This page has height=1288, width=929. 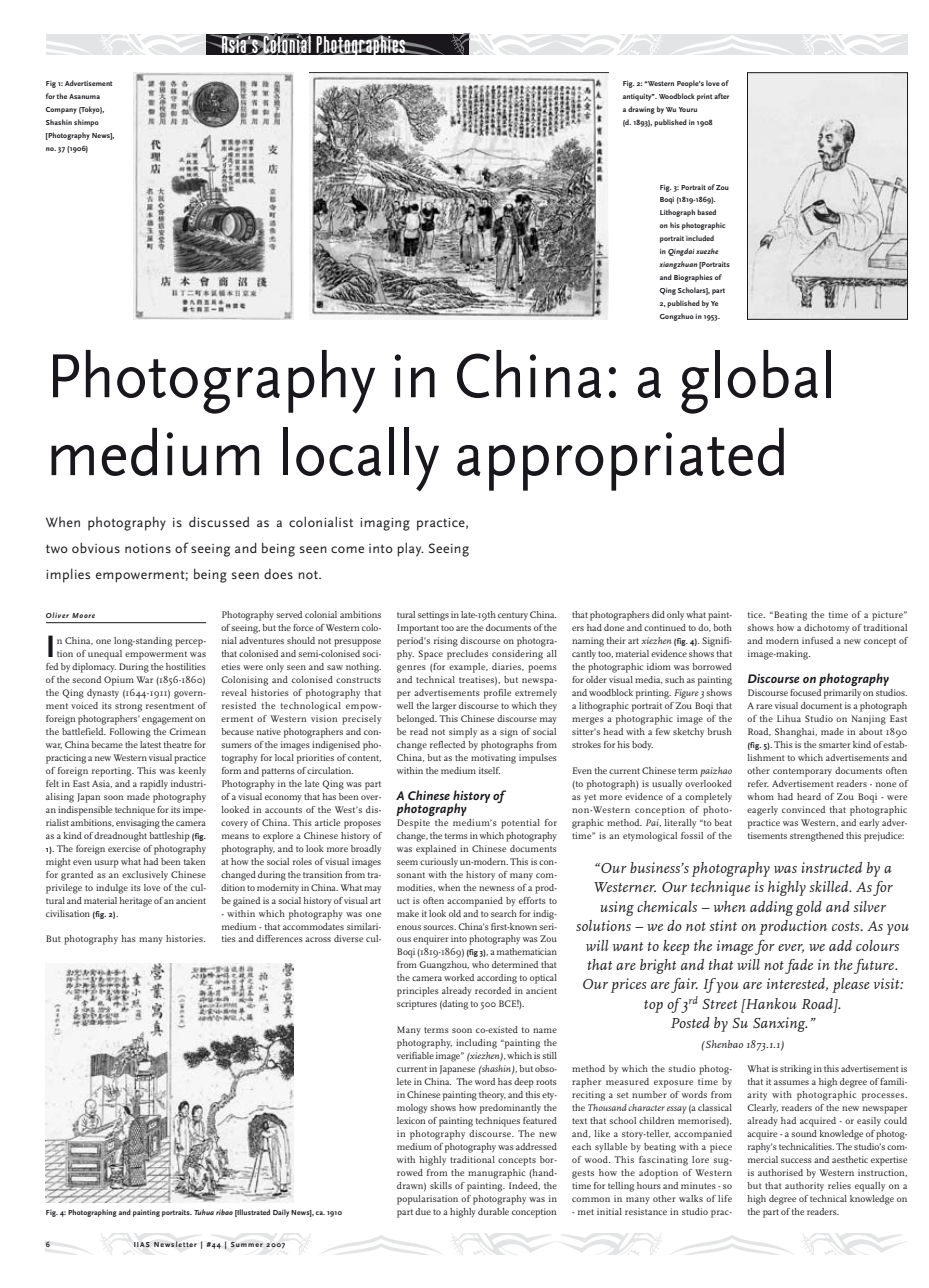 I want to click on after, so click(x=721, y=96).
